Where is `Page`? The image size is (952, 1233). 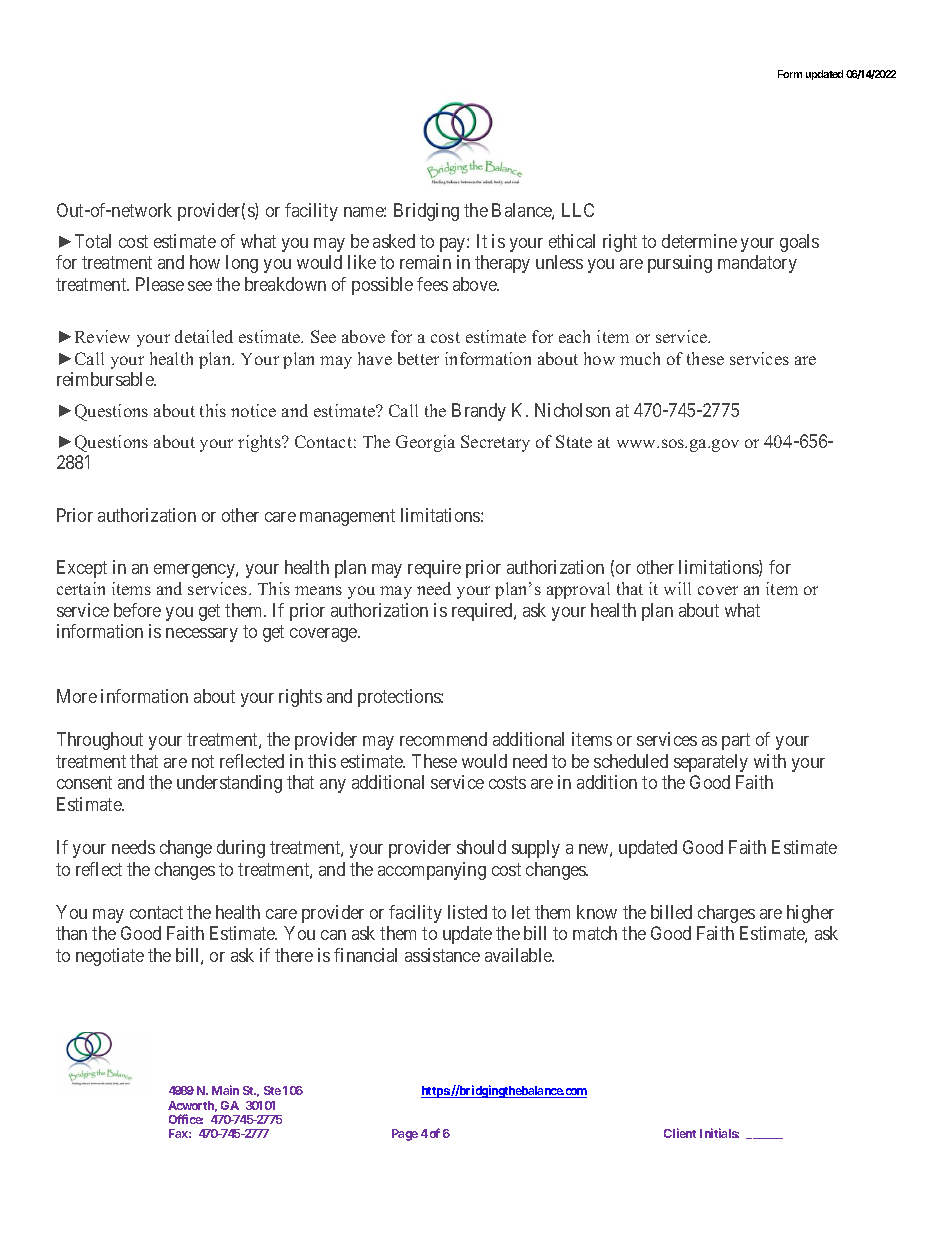
Page is located at coordinates (405, 1135).
